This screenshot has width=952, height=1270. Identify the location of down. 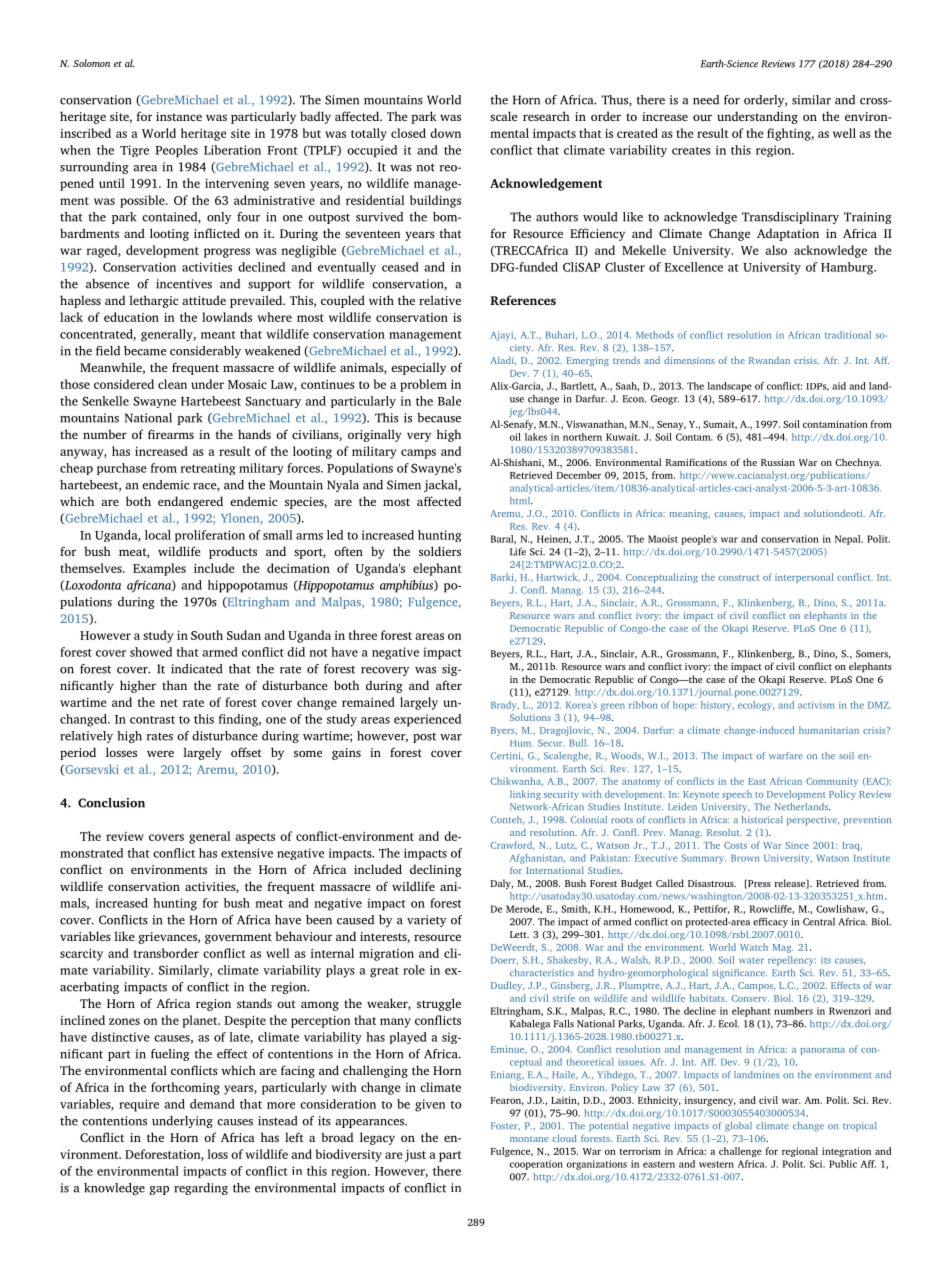
(445, 133).
